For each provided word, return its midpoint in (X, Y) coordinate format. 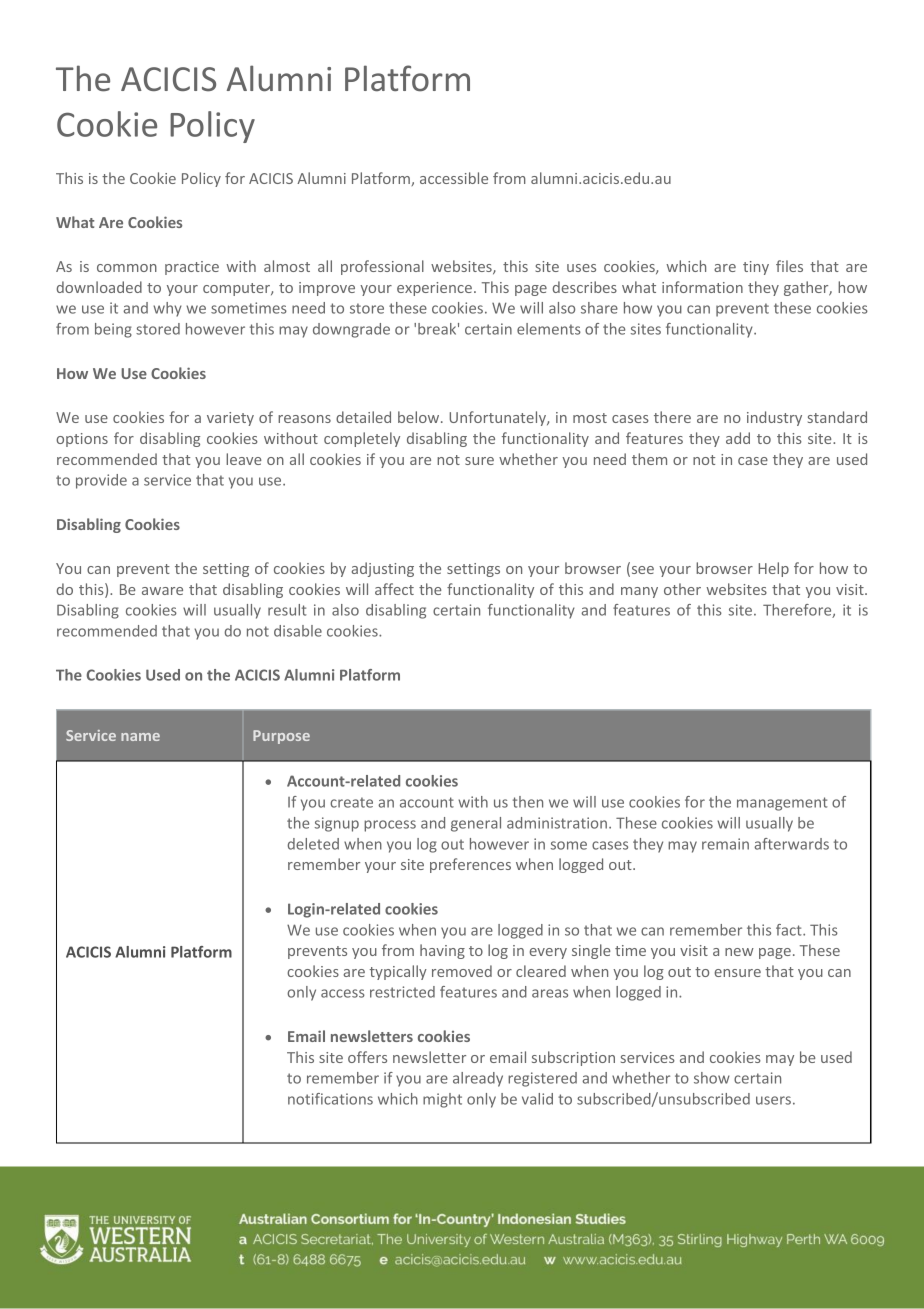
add (738, 438)
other (682, 589)
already (478, 1079)
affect (394, 589)
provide (101, 481)
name (140, 737)
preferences (470, 865)
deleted (313, 844)
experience (434, 289)
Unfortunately (498, 418)
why (167, 309)
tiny (756, 268)
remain (725, 844)
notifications (330, 1099)
